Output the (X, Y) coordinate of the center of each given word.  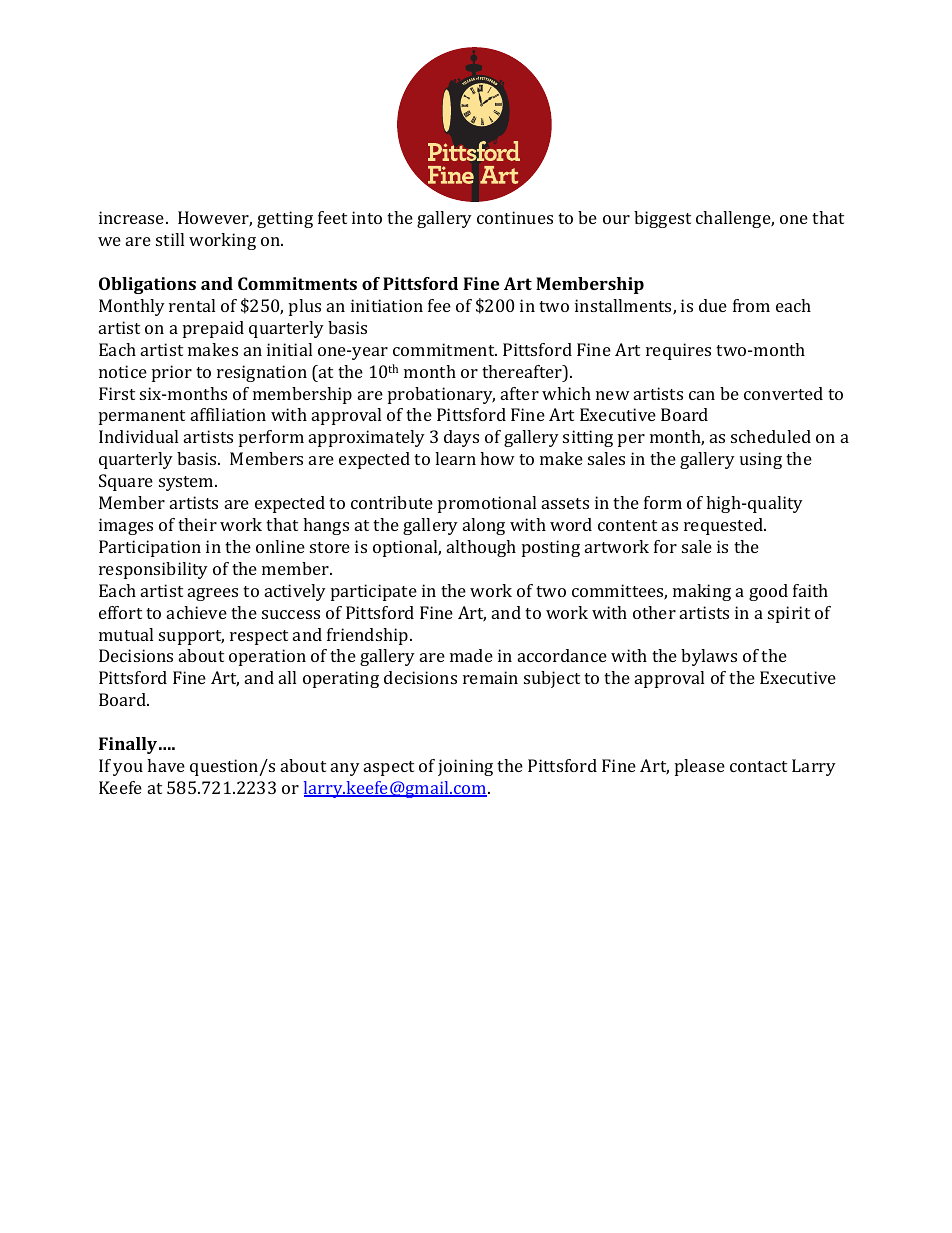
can (702, 395)
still (170, 239)
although (481, 548)
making (702, 592)
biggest (662, 219)
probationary (441, 395)
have (166, 765)
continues (515, 217)
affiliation (228, 414)
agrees (213, 594)
